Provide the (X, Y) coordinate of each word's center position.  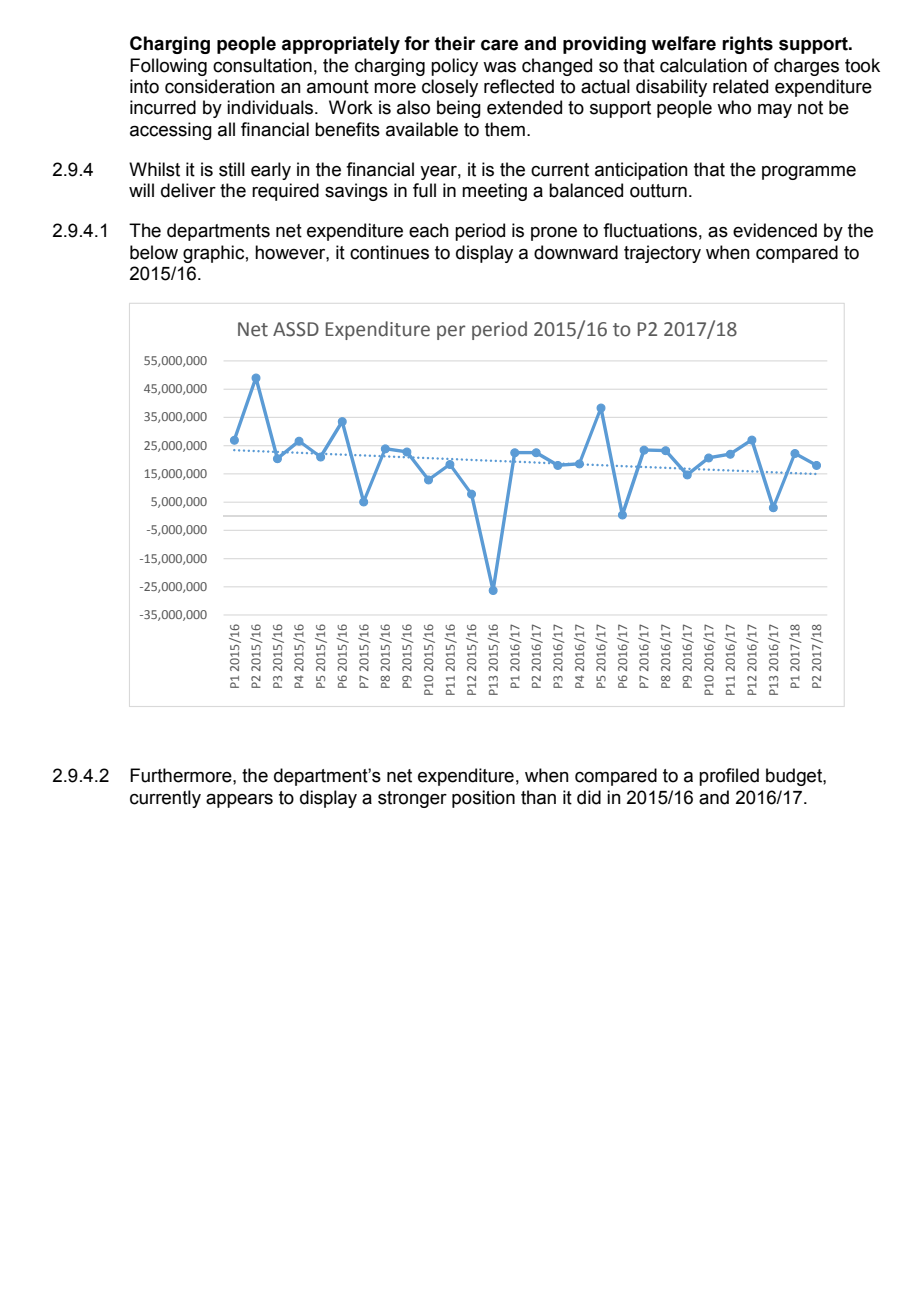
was (499, 67)
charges (806, 67)
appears (239, 801)
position (483, 799)
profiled (729, 777)
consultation (262, 65)
